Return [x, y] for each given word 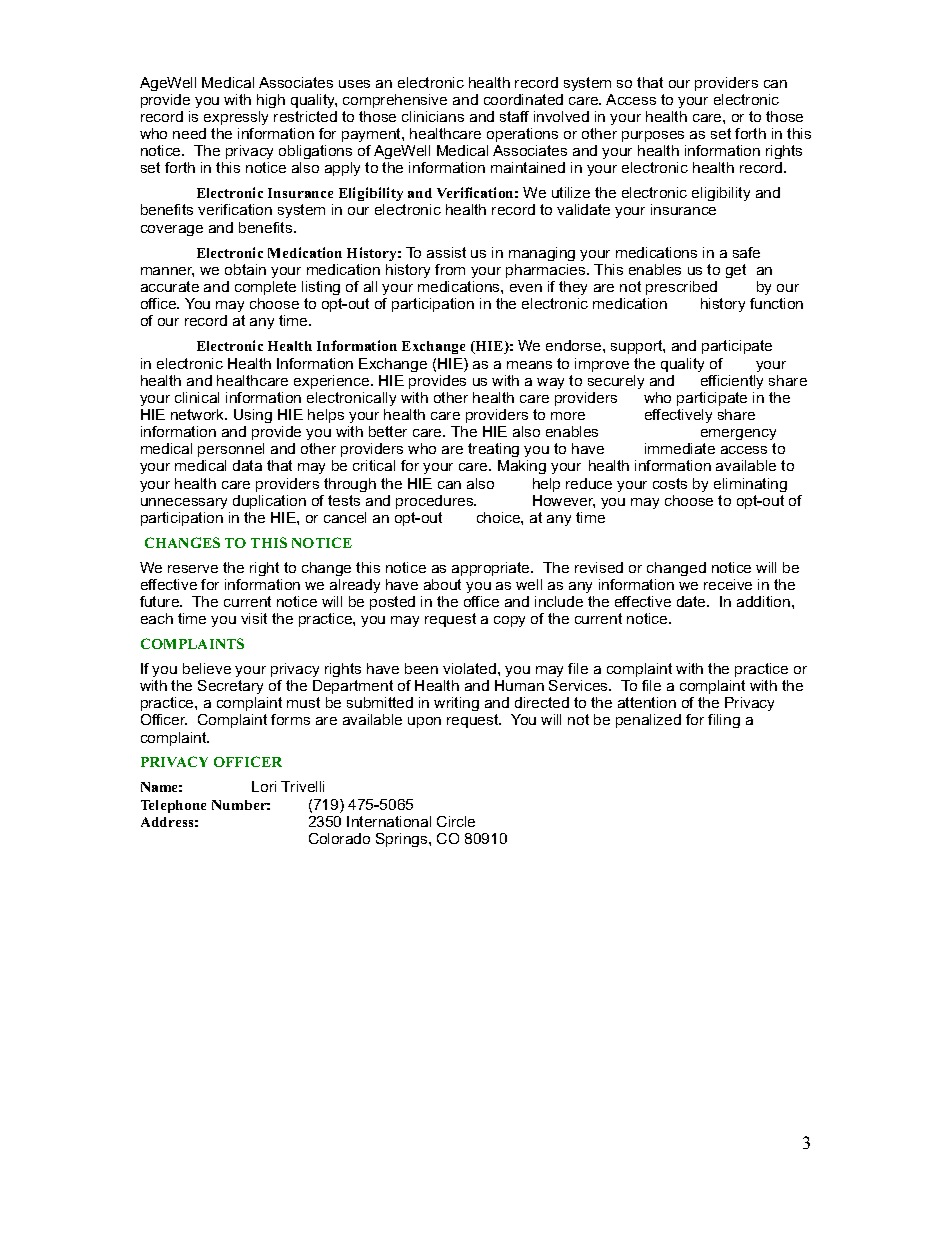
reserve [193, 569]
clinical [197, 397]
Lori [264, 786]
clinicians [433, 116]
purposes [653, 136]
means [529, 365]
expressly [236, 118]
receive [728, 584]
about [442, 584]
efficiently [732, 382]
